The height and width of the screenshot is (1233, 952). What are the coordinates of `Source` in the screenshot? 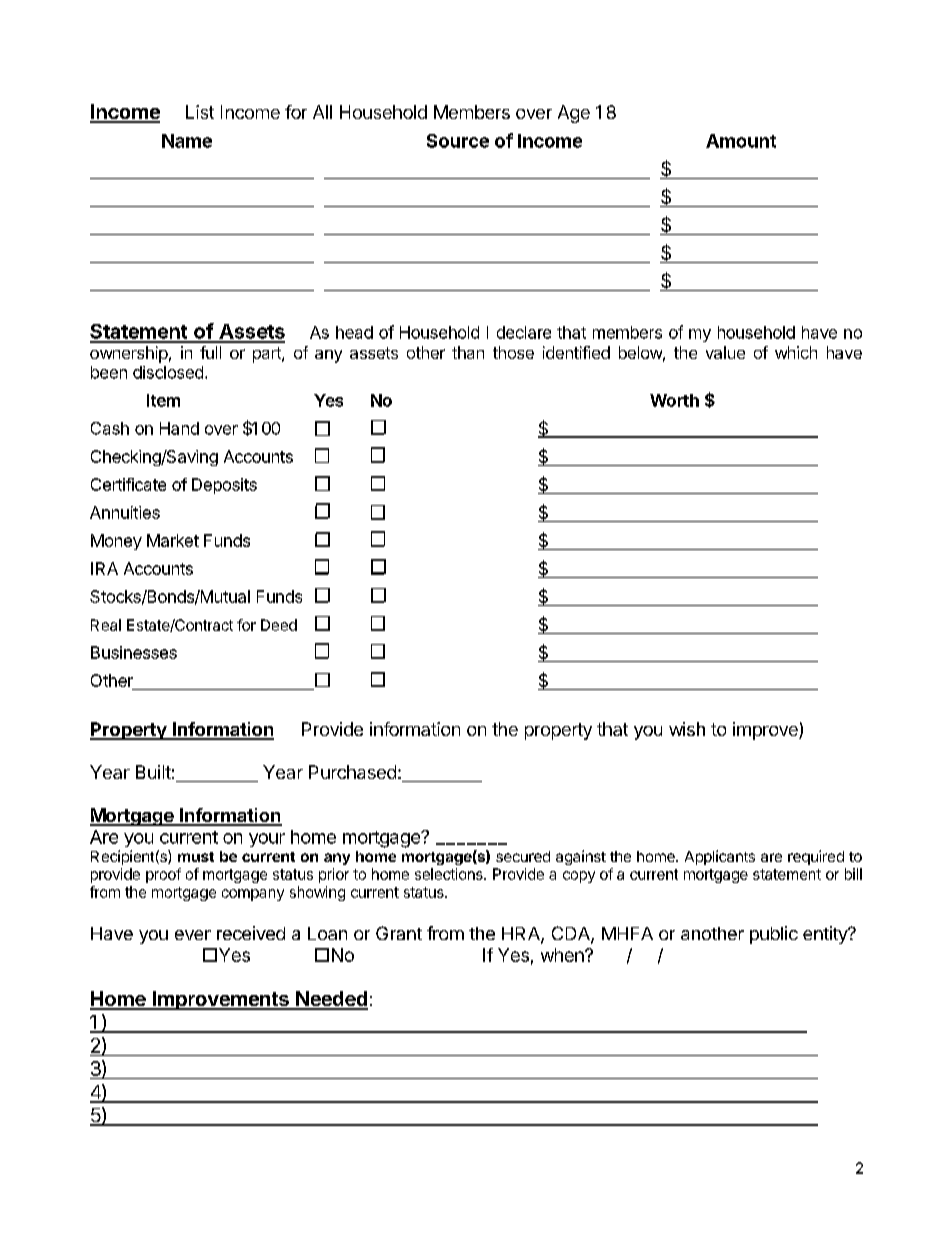 It's located at (458, 141).
